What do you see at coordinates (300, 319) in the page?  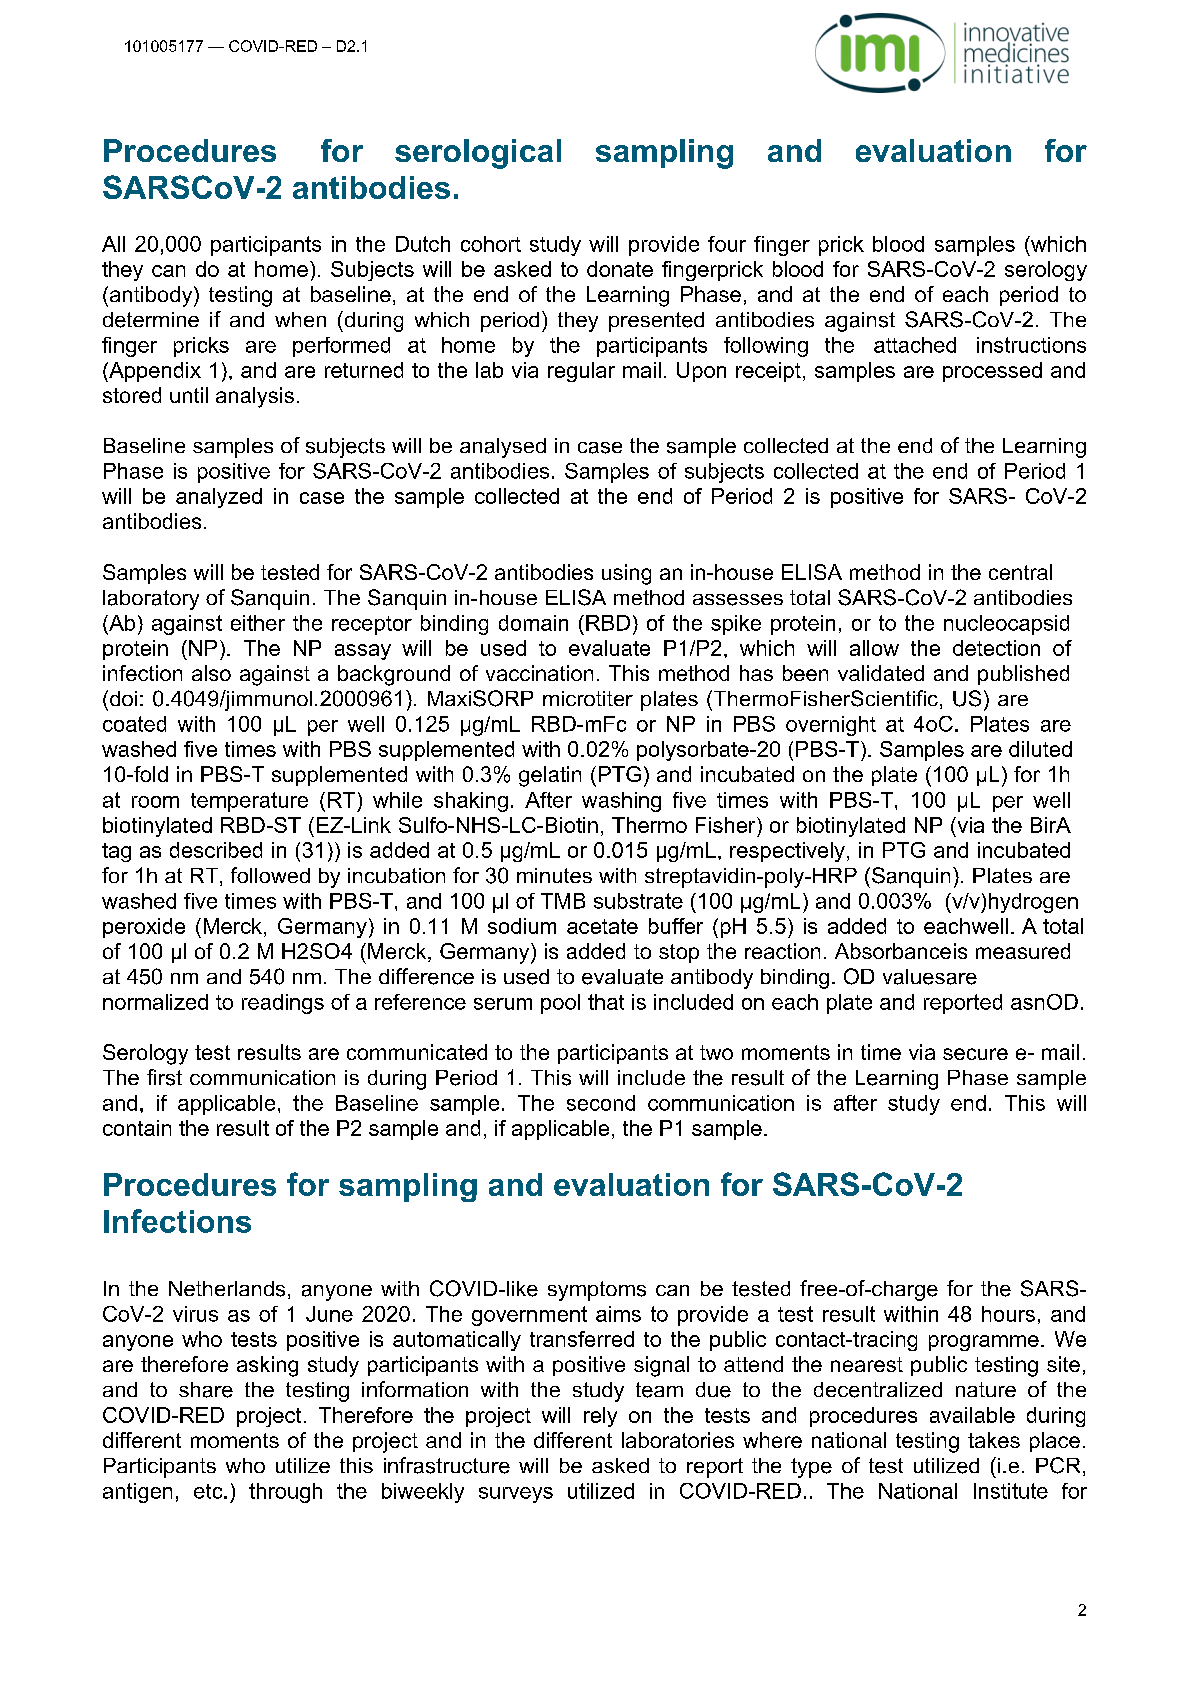 I see `when` at bounding box center [300, 319].
